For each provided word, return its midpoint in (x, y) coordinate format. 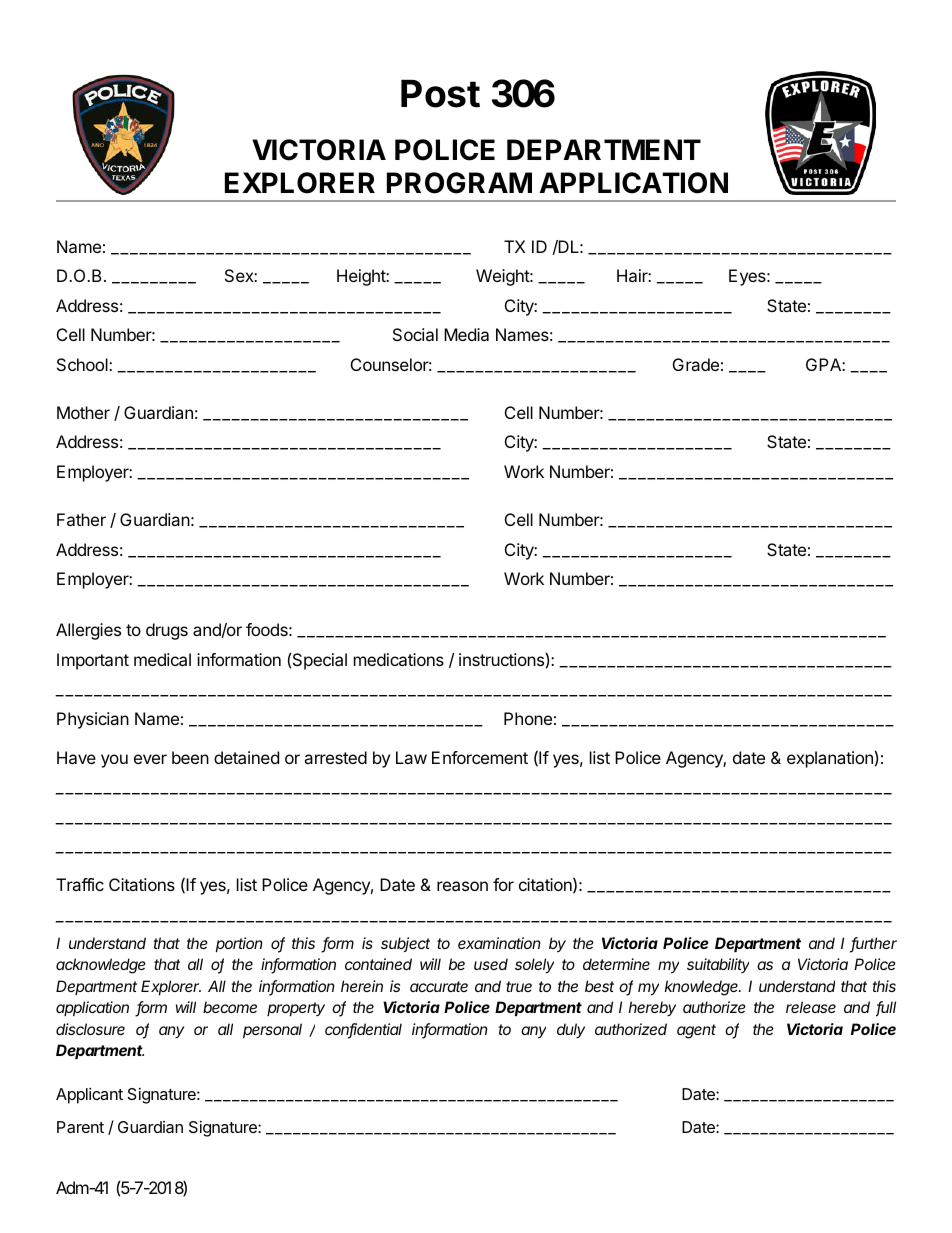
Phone (528, 718)
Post (440, 94)
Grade (696, 364)
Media (466, 334)
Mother (83, 412)
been (190, 757)
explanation (830, 759)
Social (415, 334)
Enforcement (480, 757)
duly (571, 1030)
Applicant (89, 1096)
